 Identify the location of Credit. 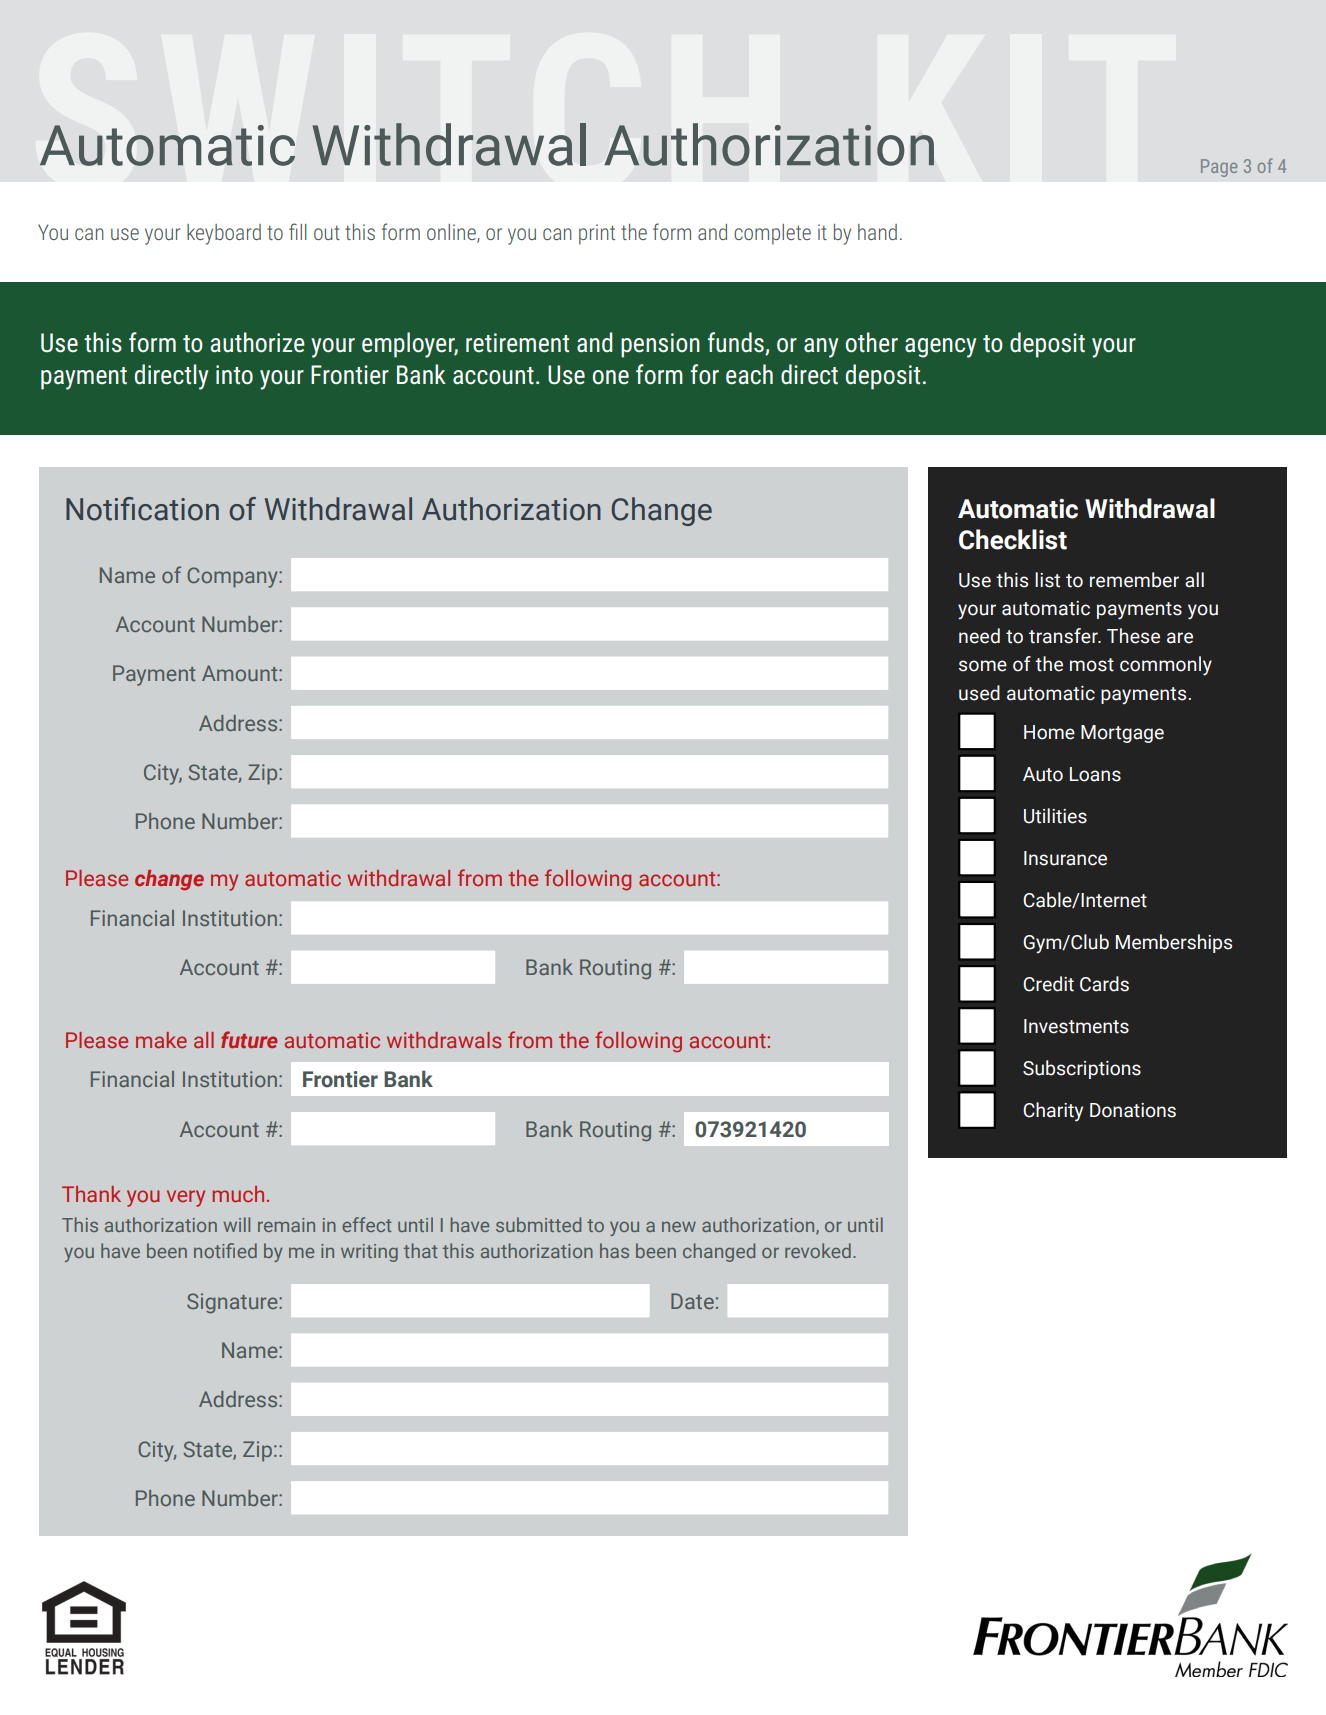
(1048, 984).
